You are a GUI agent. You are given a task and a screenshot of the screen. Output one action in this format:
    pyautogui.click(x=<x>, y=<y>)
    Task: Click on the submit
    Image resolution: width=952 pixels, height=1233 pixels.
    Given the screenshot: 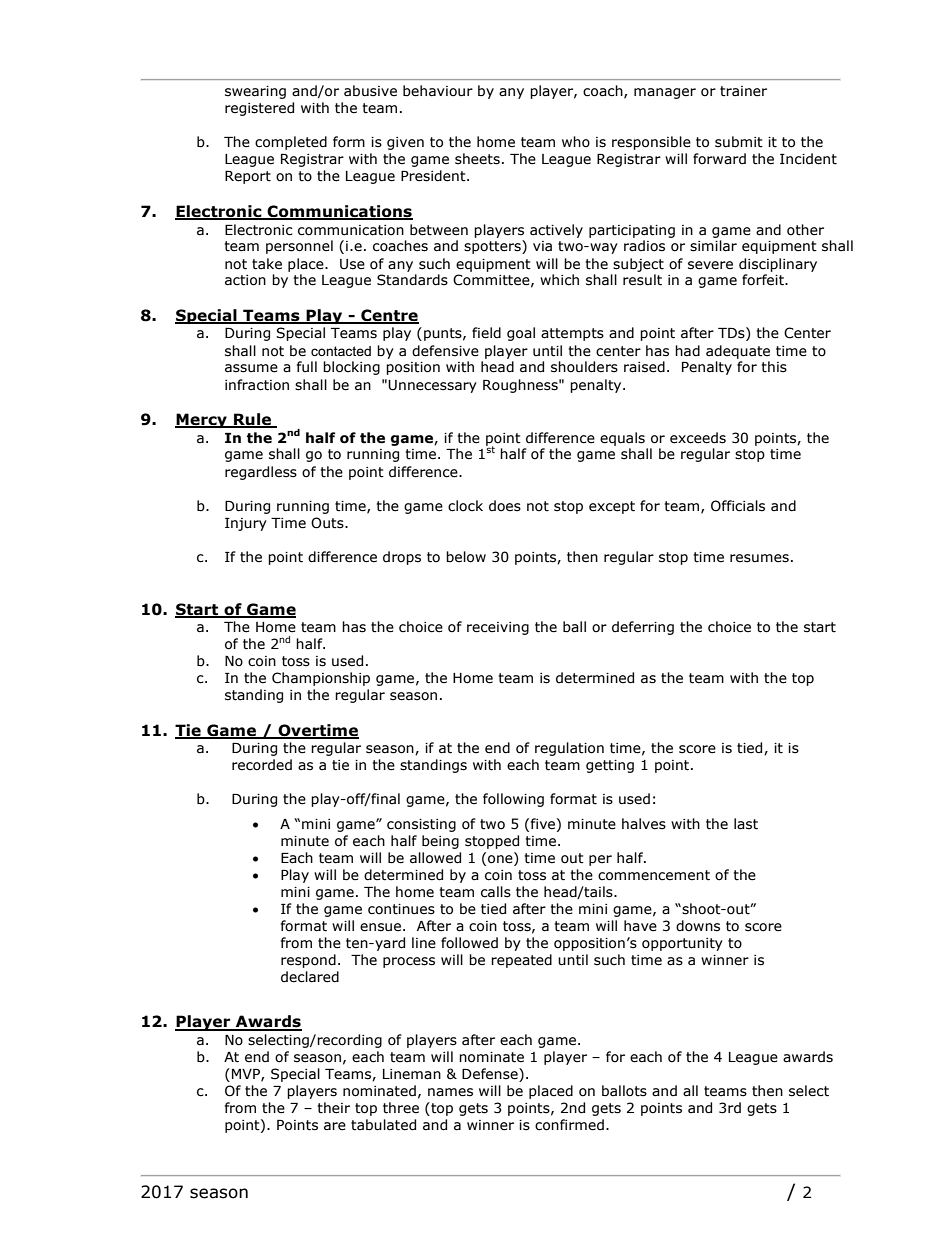 What is the action you would take?
    pyautogui.click(x=739, y=142)
